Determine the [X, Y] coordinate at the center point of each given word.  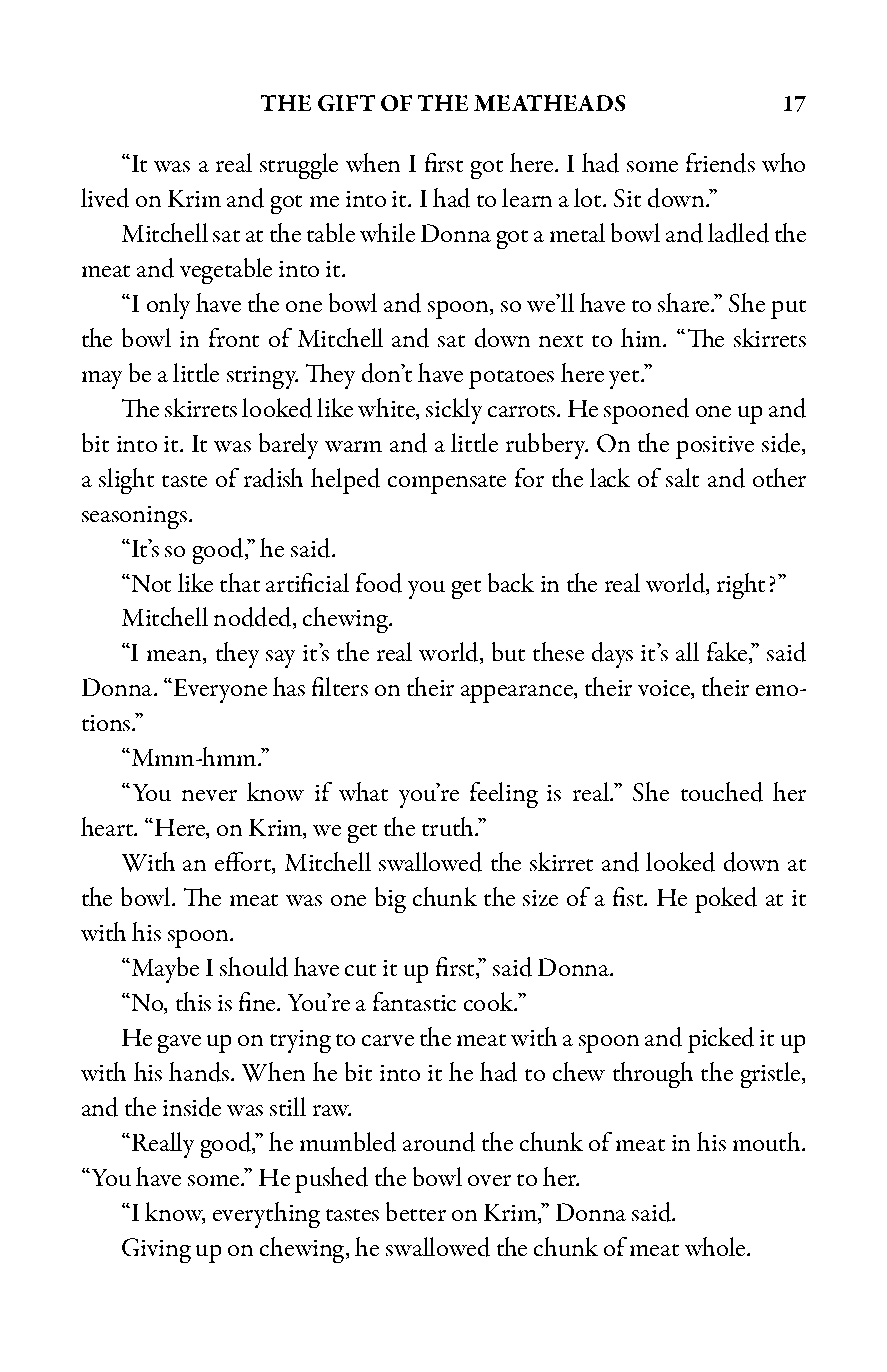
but [508, 651]
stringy [262, 377]
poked [726, 900]
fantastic [414, 1001]
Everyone [219, 691]
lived [105, 198]
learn [527, 197]
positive [715, 447]
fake [728, 653]
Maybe [164, 970]
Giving [156, 1250]
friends [720, 163]
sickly [454, 411]
